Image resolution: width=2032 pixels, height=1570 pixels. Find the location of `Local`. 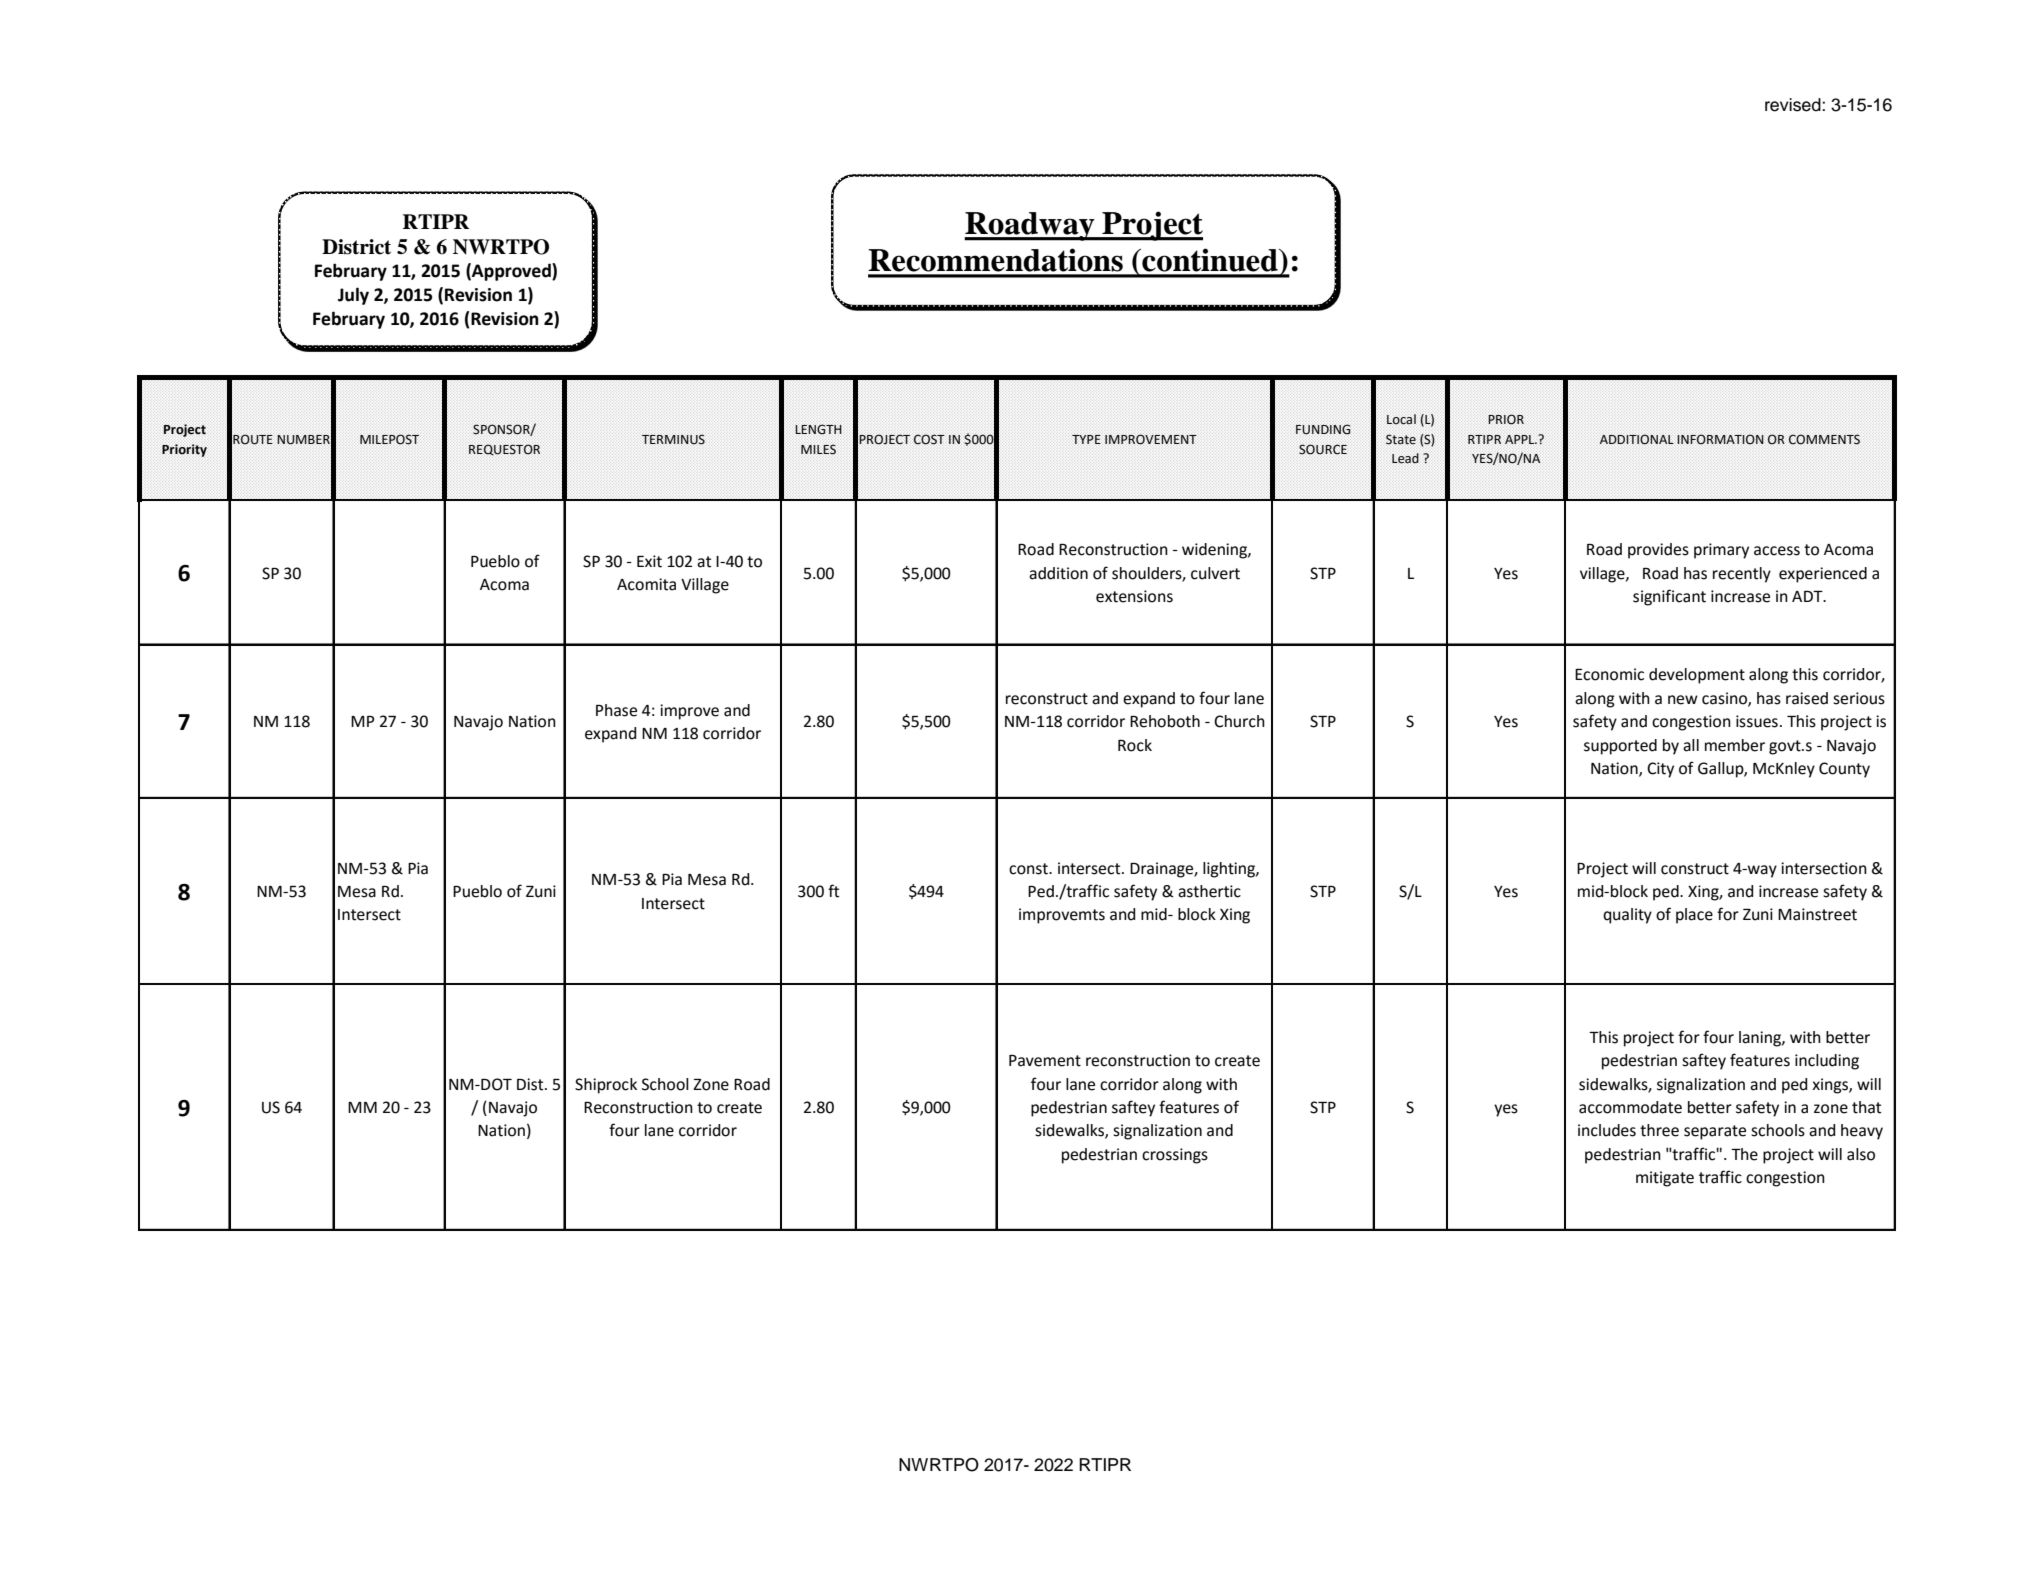

Local is located at coordinates (1401, 419).
